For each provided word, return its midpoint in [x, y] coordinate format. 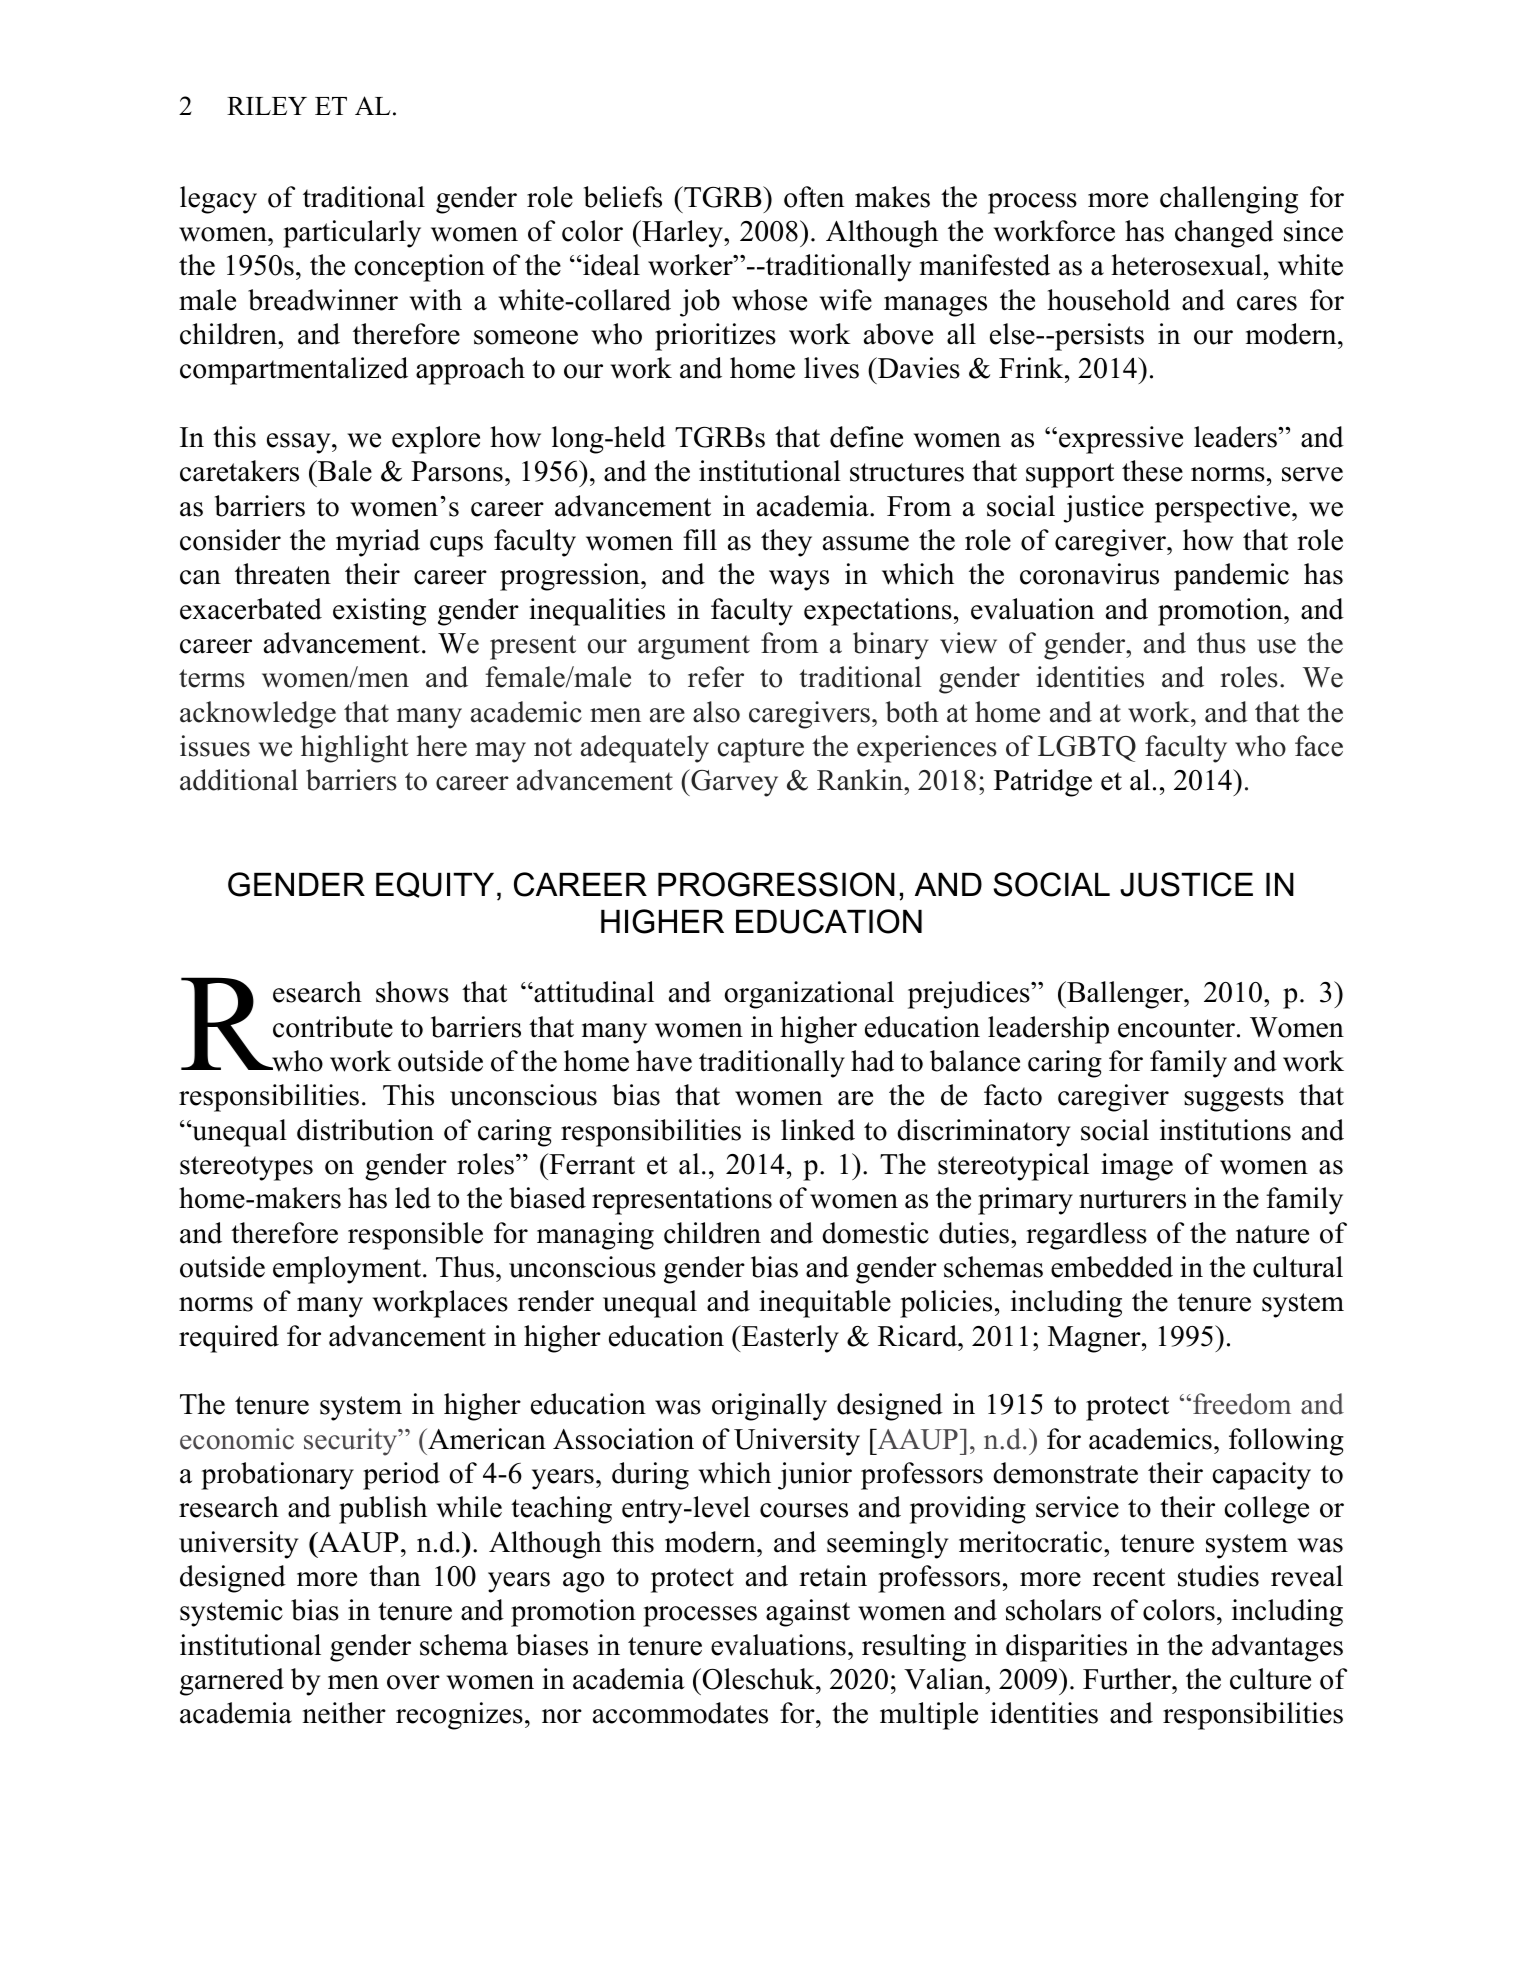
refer [716, 677]
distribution [365, 1130]
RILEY [267, 106]
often [814, 197]
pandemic [1231, 577]
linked [818, 1130]
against [808, 1613]
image [1137, 1167]
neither [344, 1713]
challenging [1229, 200]
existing [379, 612]
